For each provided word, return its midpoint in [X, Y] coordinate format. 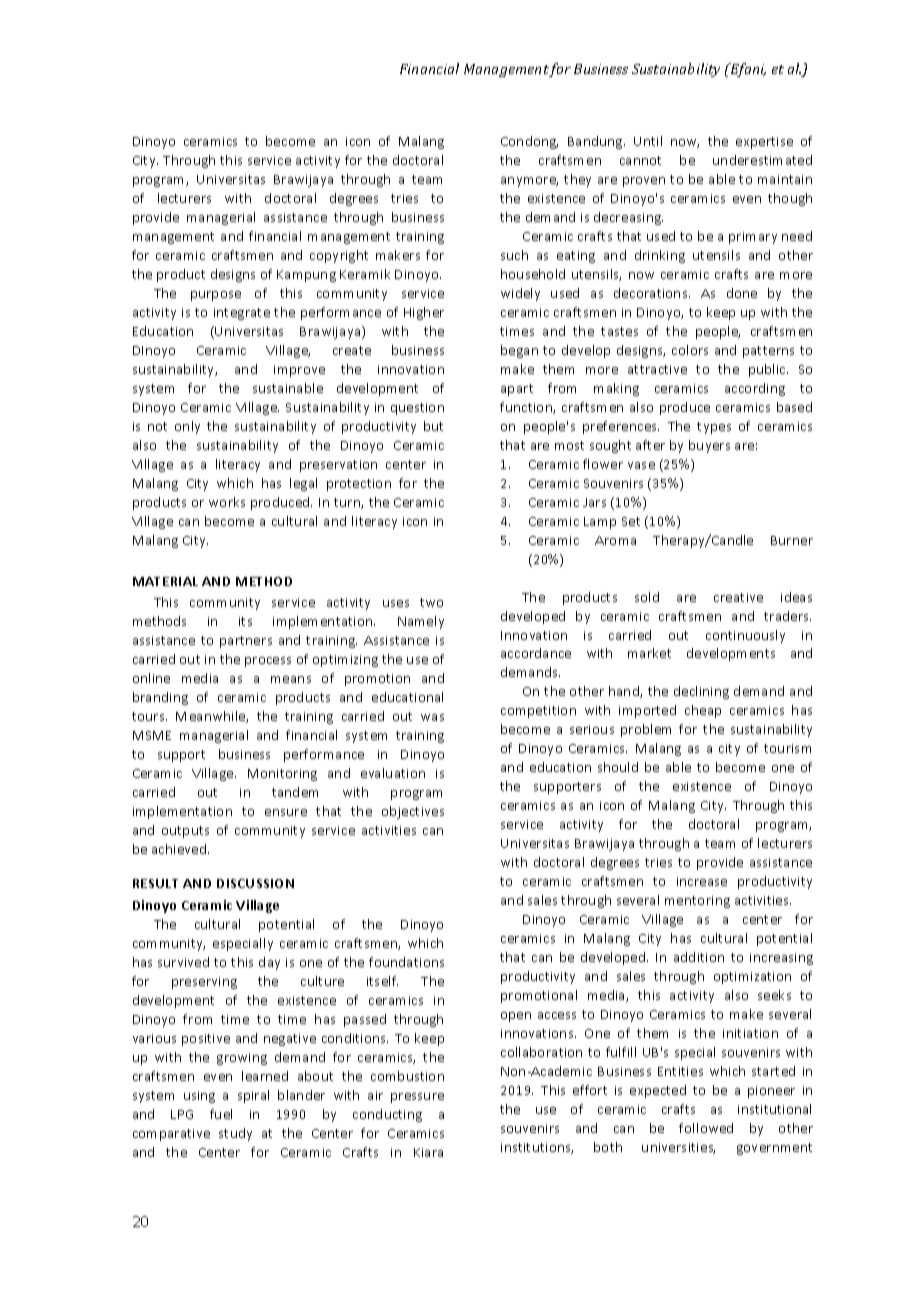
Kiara [428, 1152]
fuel [221, 1114]
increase [702, 881]
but [433, 426]
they [577, 180]
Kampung [306, 276]
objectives [413, 812]
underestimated [762, 160]
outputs [185, 832]
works [227, 502]
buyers [709, 446]
